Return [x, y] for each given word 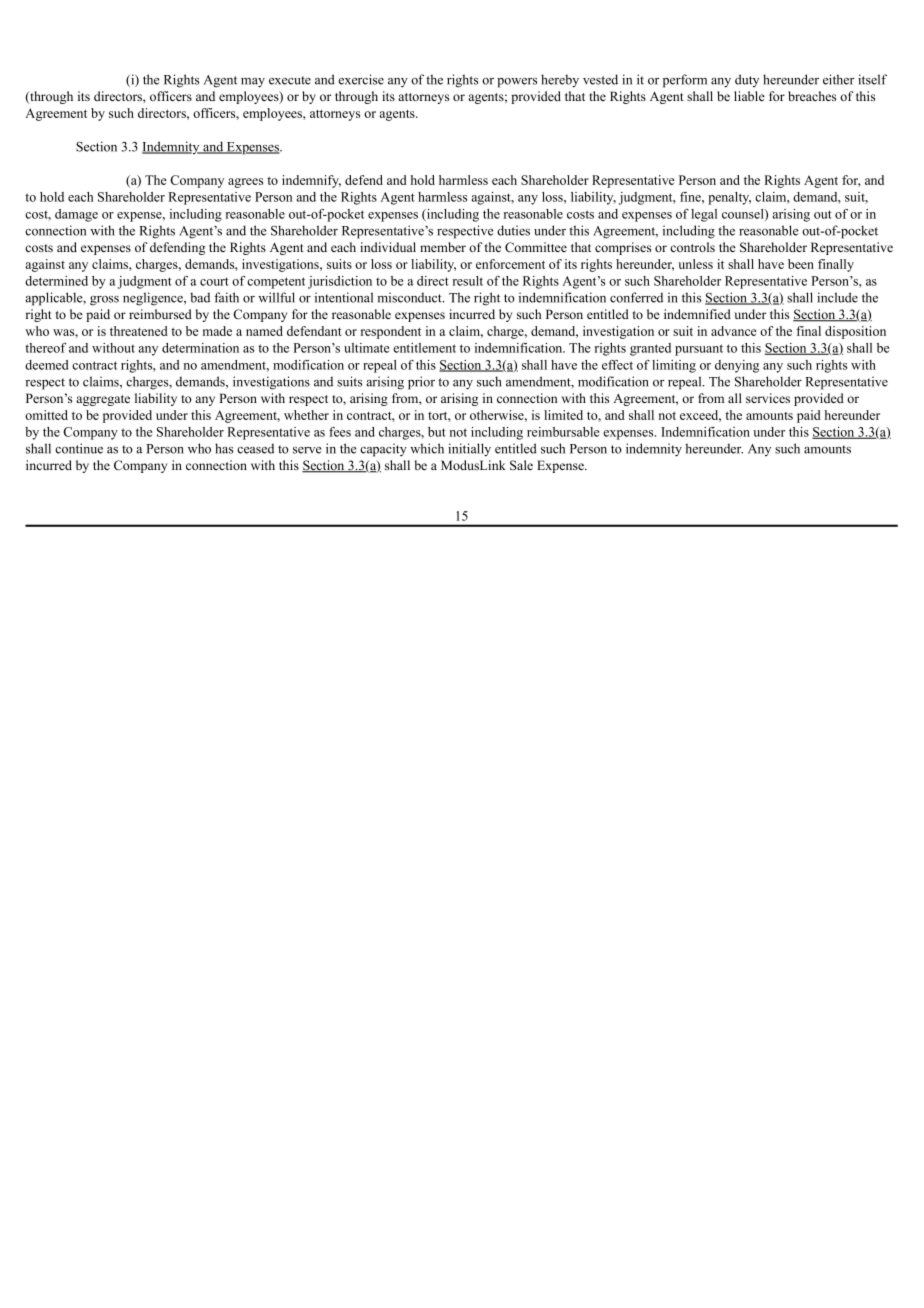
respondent [391, 332]
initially [469, 450]
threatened [139, 331]
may [253, 83]
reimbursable [563, 432]
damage [76, 215]
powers [517, 83]
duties [513, 230]
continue [79, 448]
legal [704, 215]
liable [749, 96]
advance [734, 331]
